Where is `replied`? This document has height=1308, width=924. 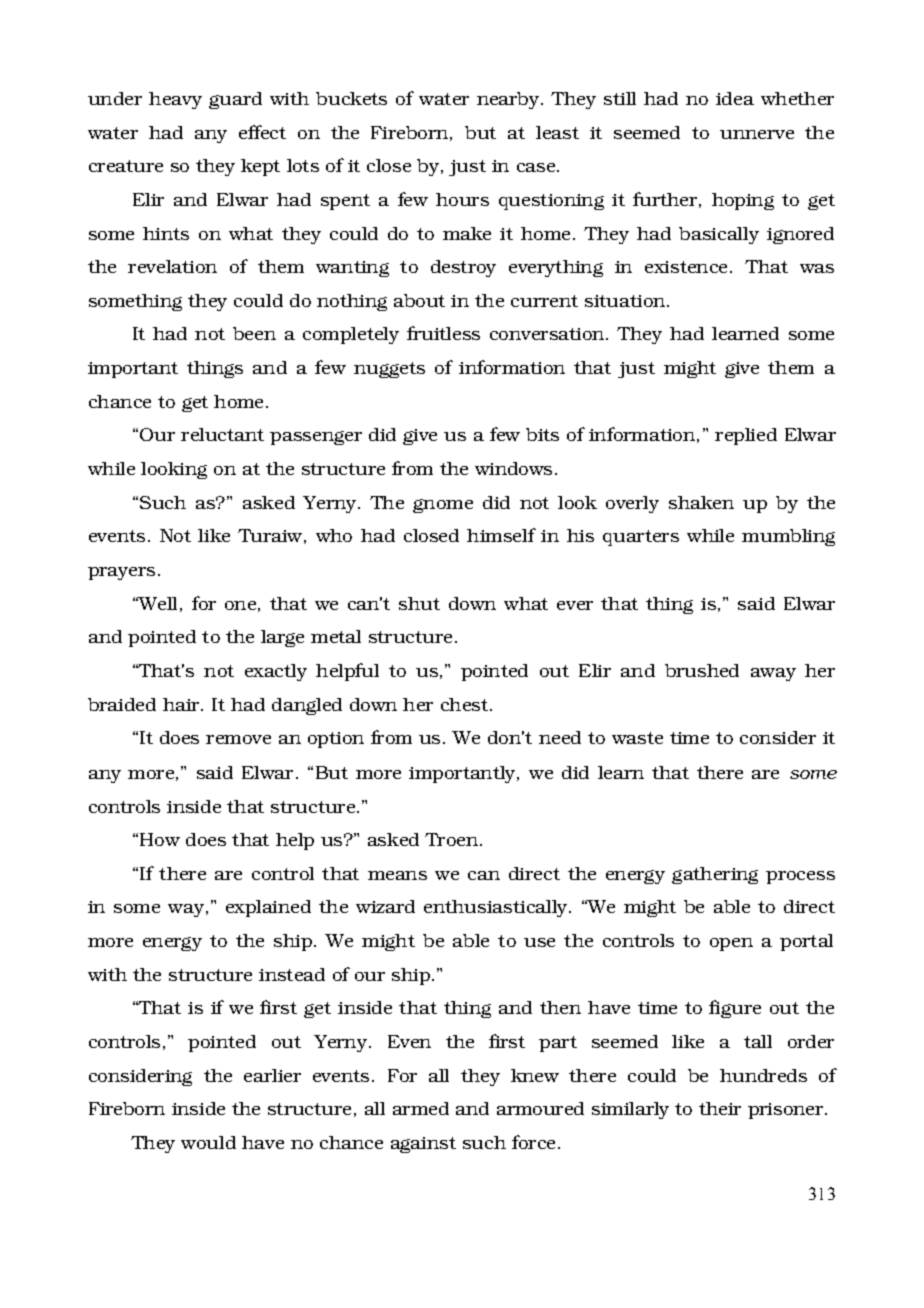
replied is located at coordinates (746, 436).
